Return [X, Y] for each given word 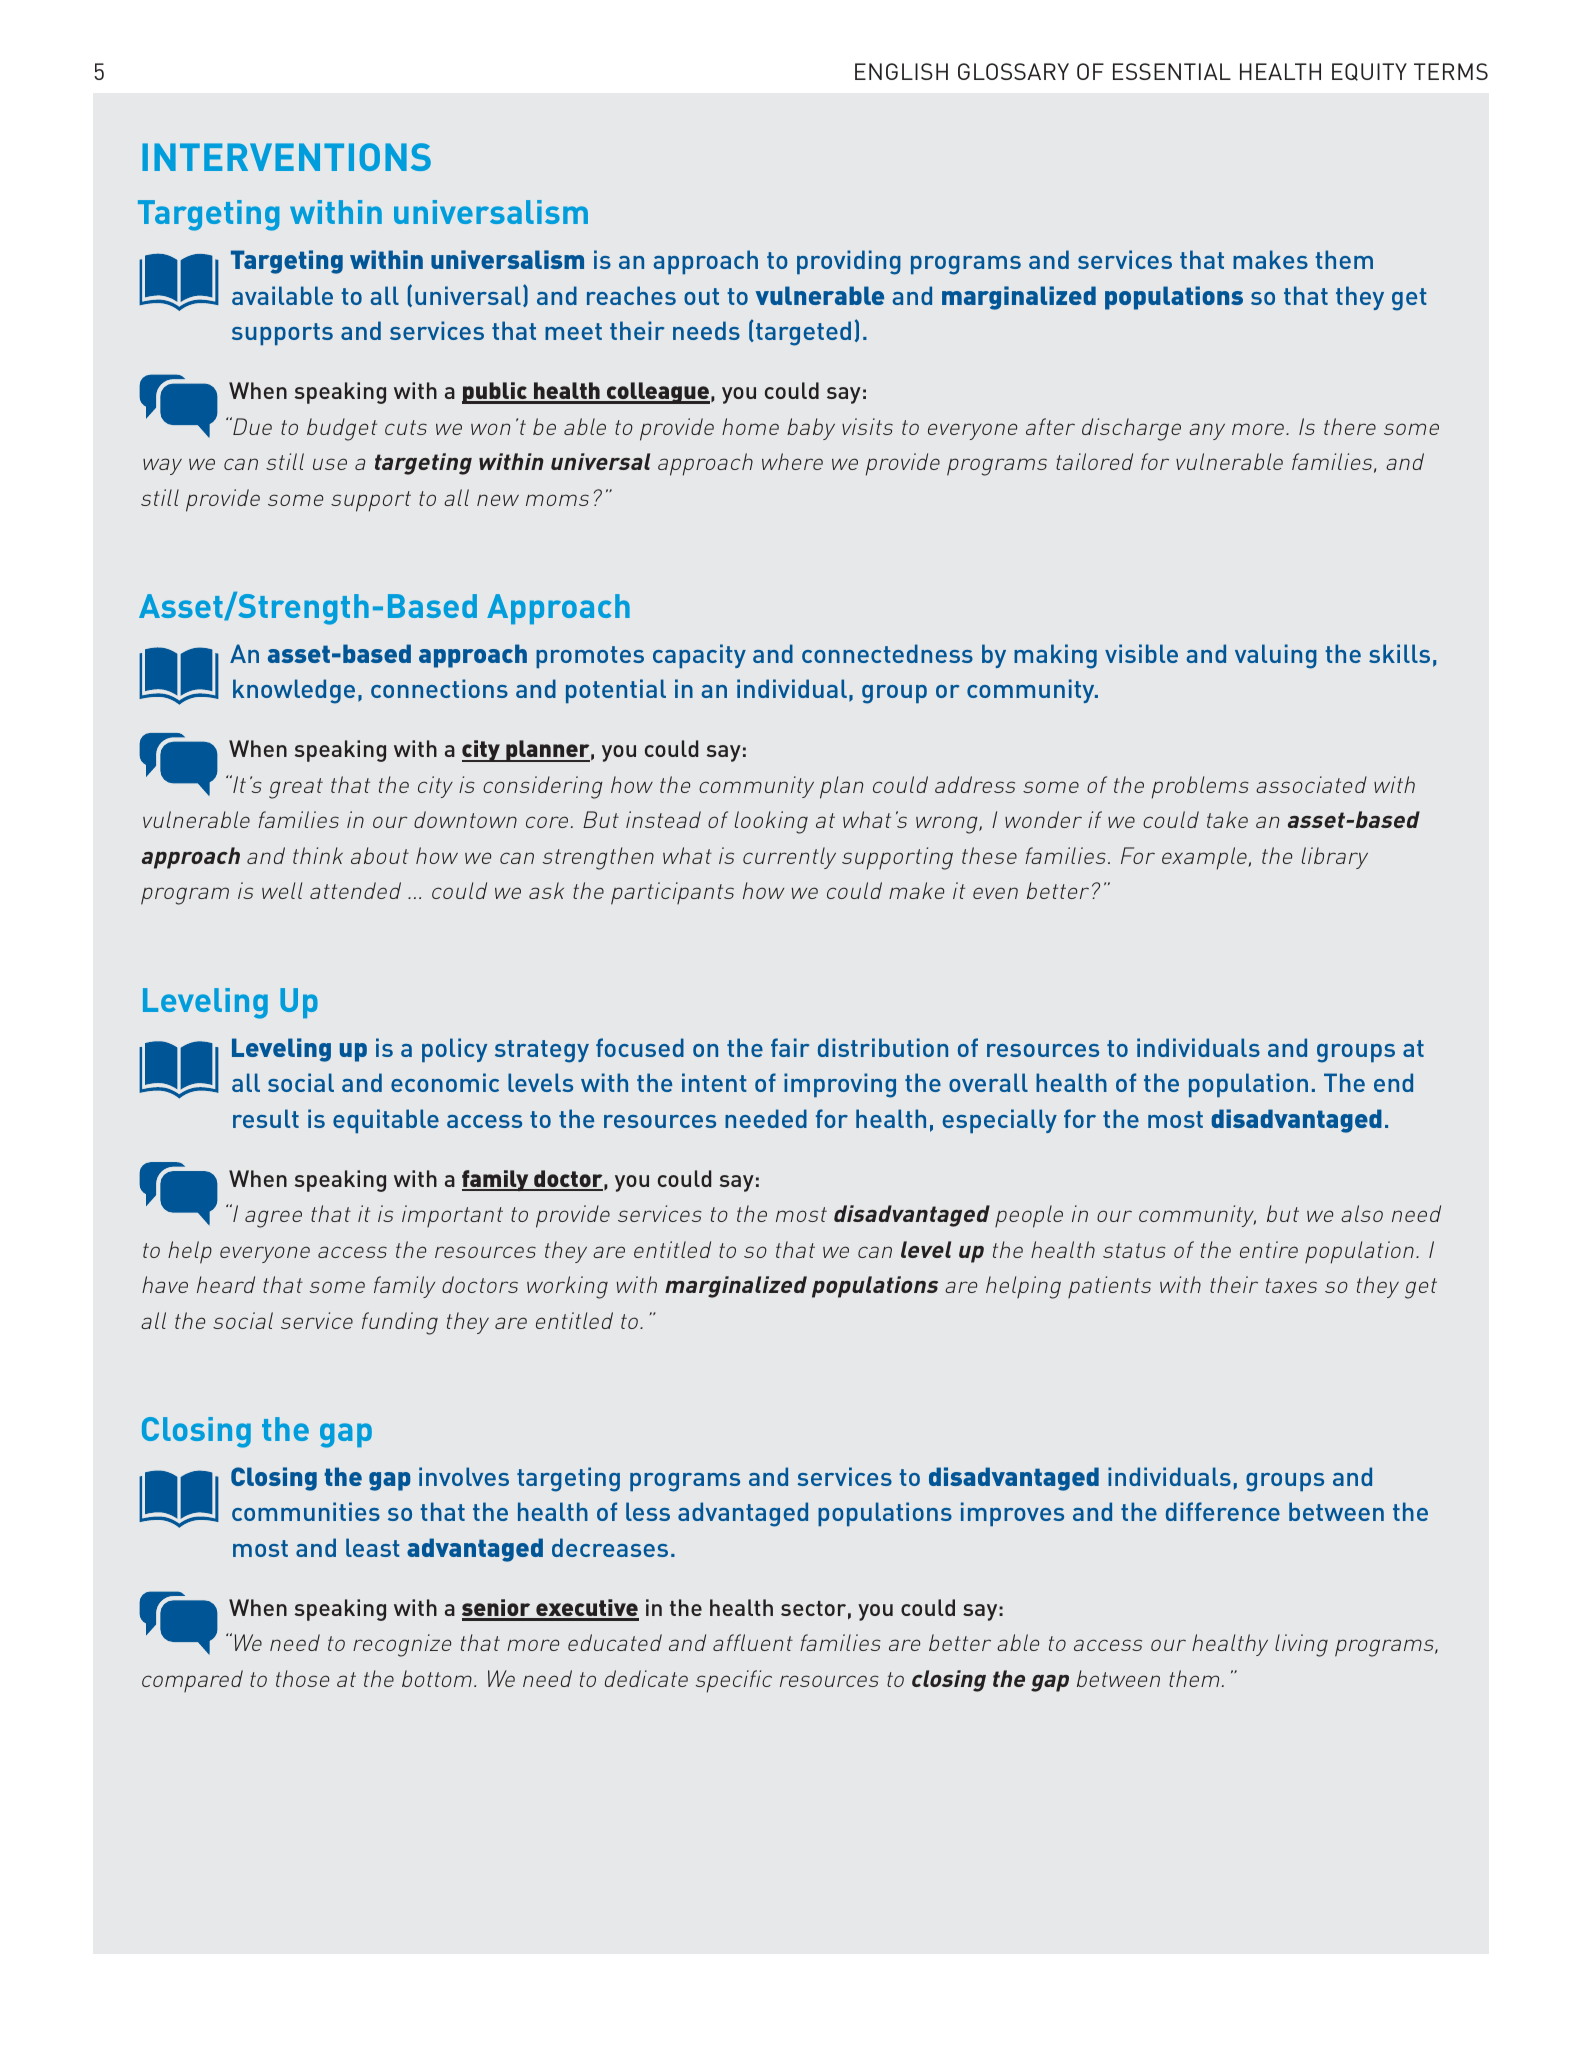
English [901, 71]
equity [1369, 72]
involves [464, 1476]
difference [1223, 1511]
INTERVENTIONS [286, 157]
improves [1012, 1514]
